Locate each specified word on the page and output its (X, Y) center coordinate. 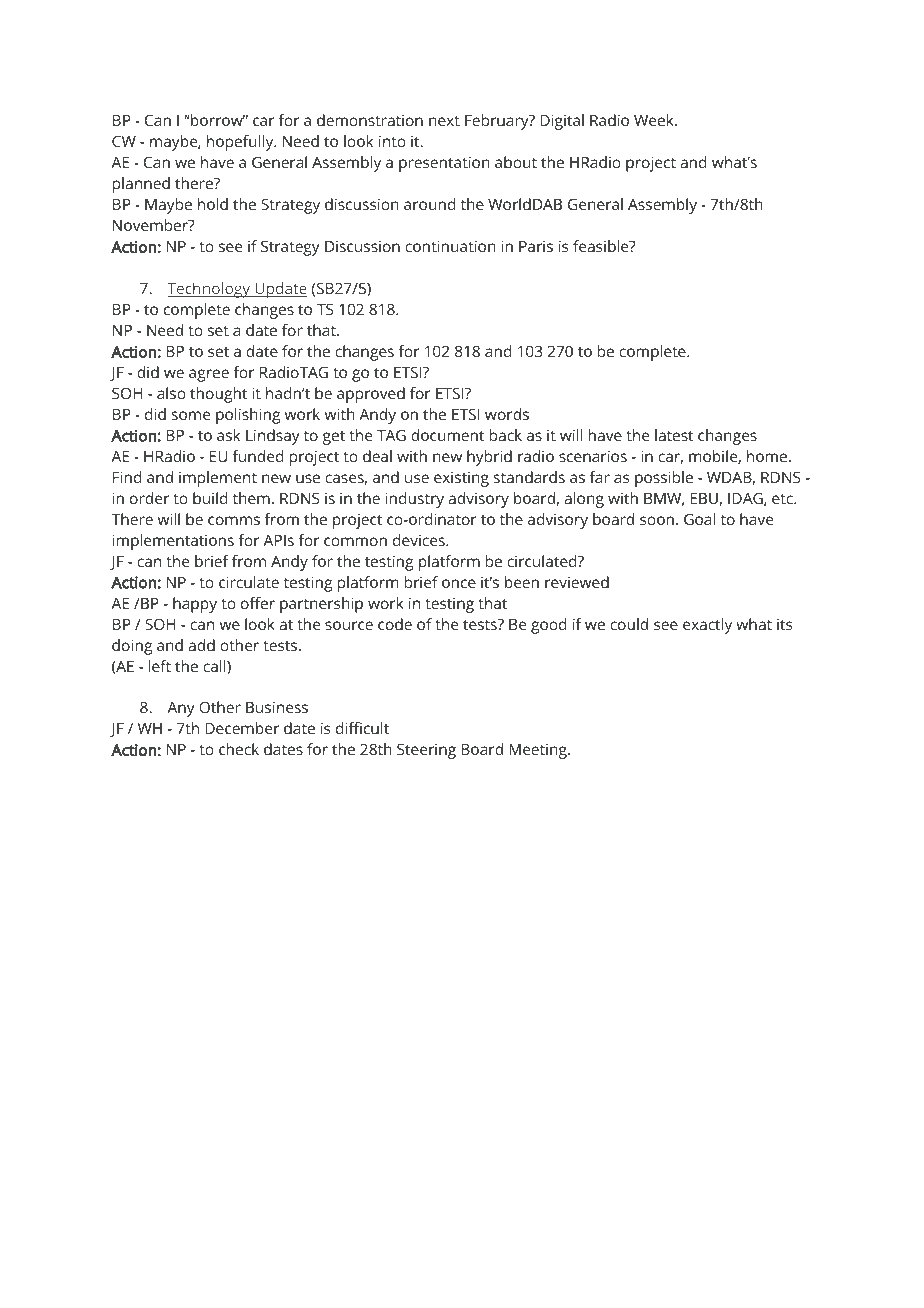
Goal (699, 519)
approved (371, 395)
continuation (450, 246)
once (459, 583)
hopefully (241, 143)
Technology (210, 290)
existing (461, 479)
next (444, 121)
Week (655, 120)
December (242, 728)
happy (195, 605)
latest (674, 435)
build (210, 498)
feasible (602, 246)
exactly (707, 626)
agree (209, 375)
